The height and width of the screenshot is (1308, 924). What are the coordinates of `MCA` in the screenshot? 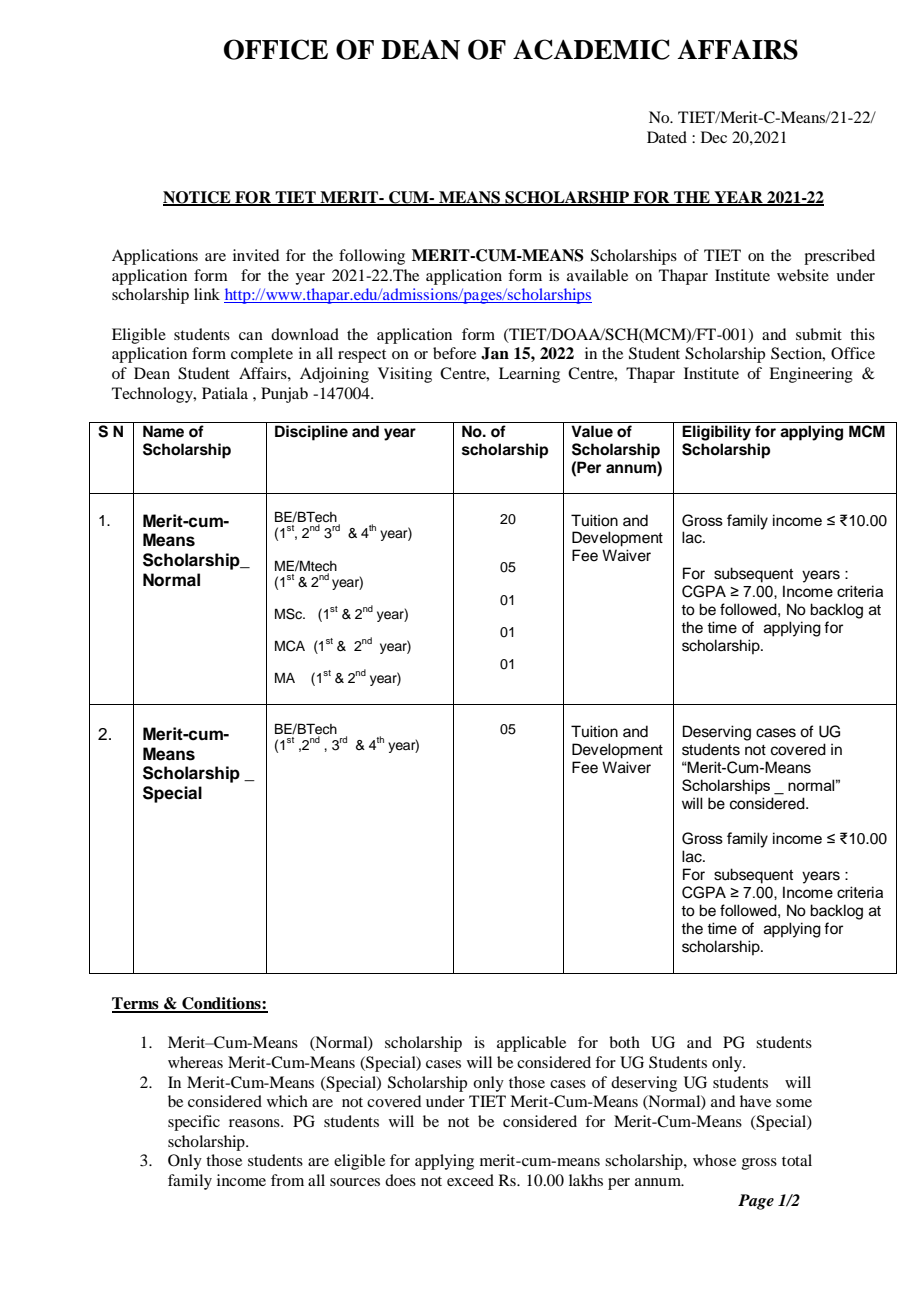 It's located at (290, 646).
